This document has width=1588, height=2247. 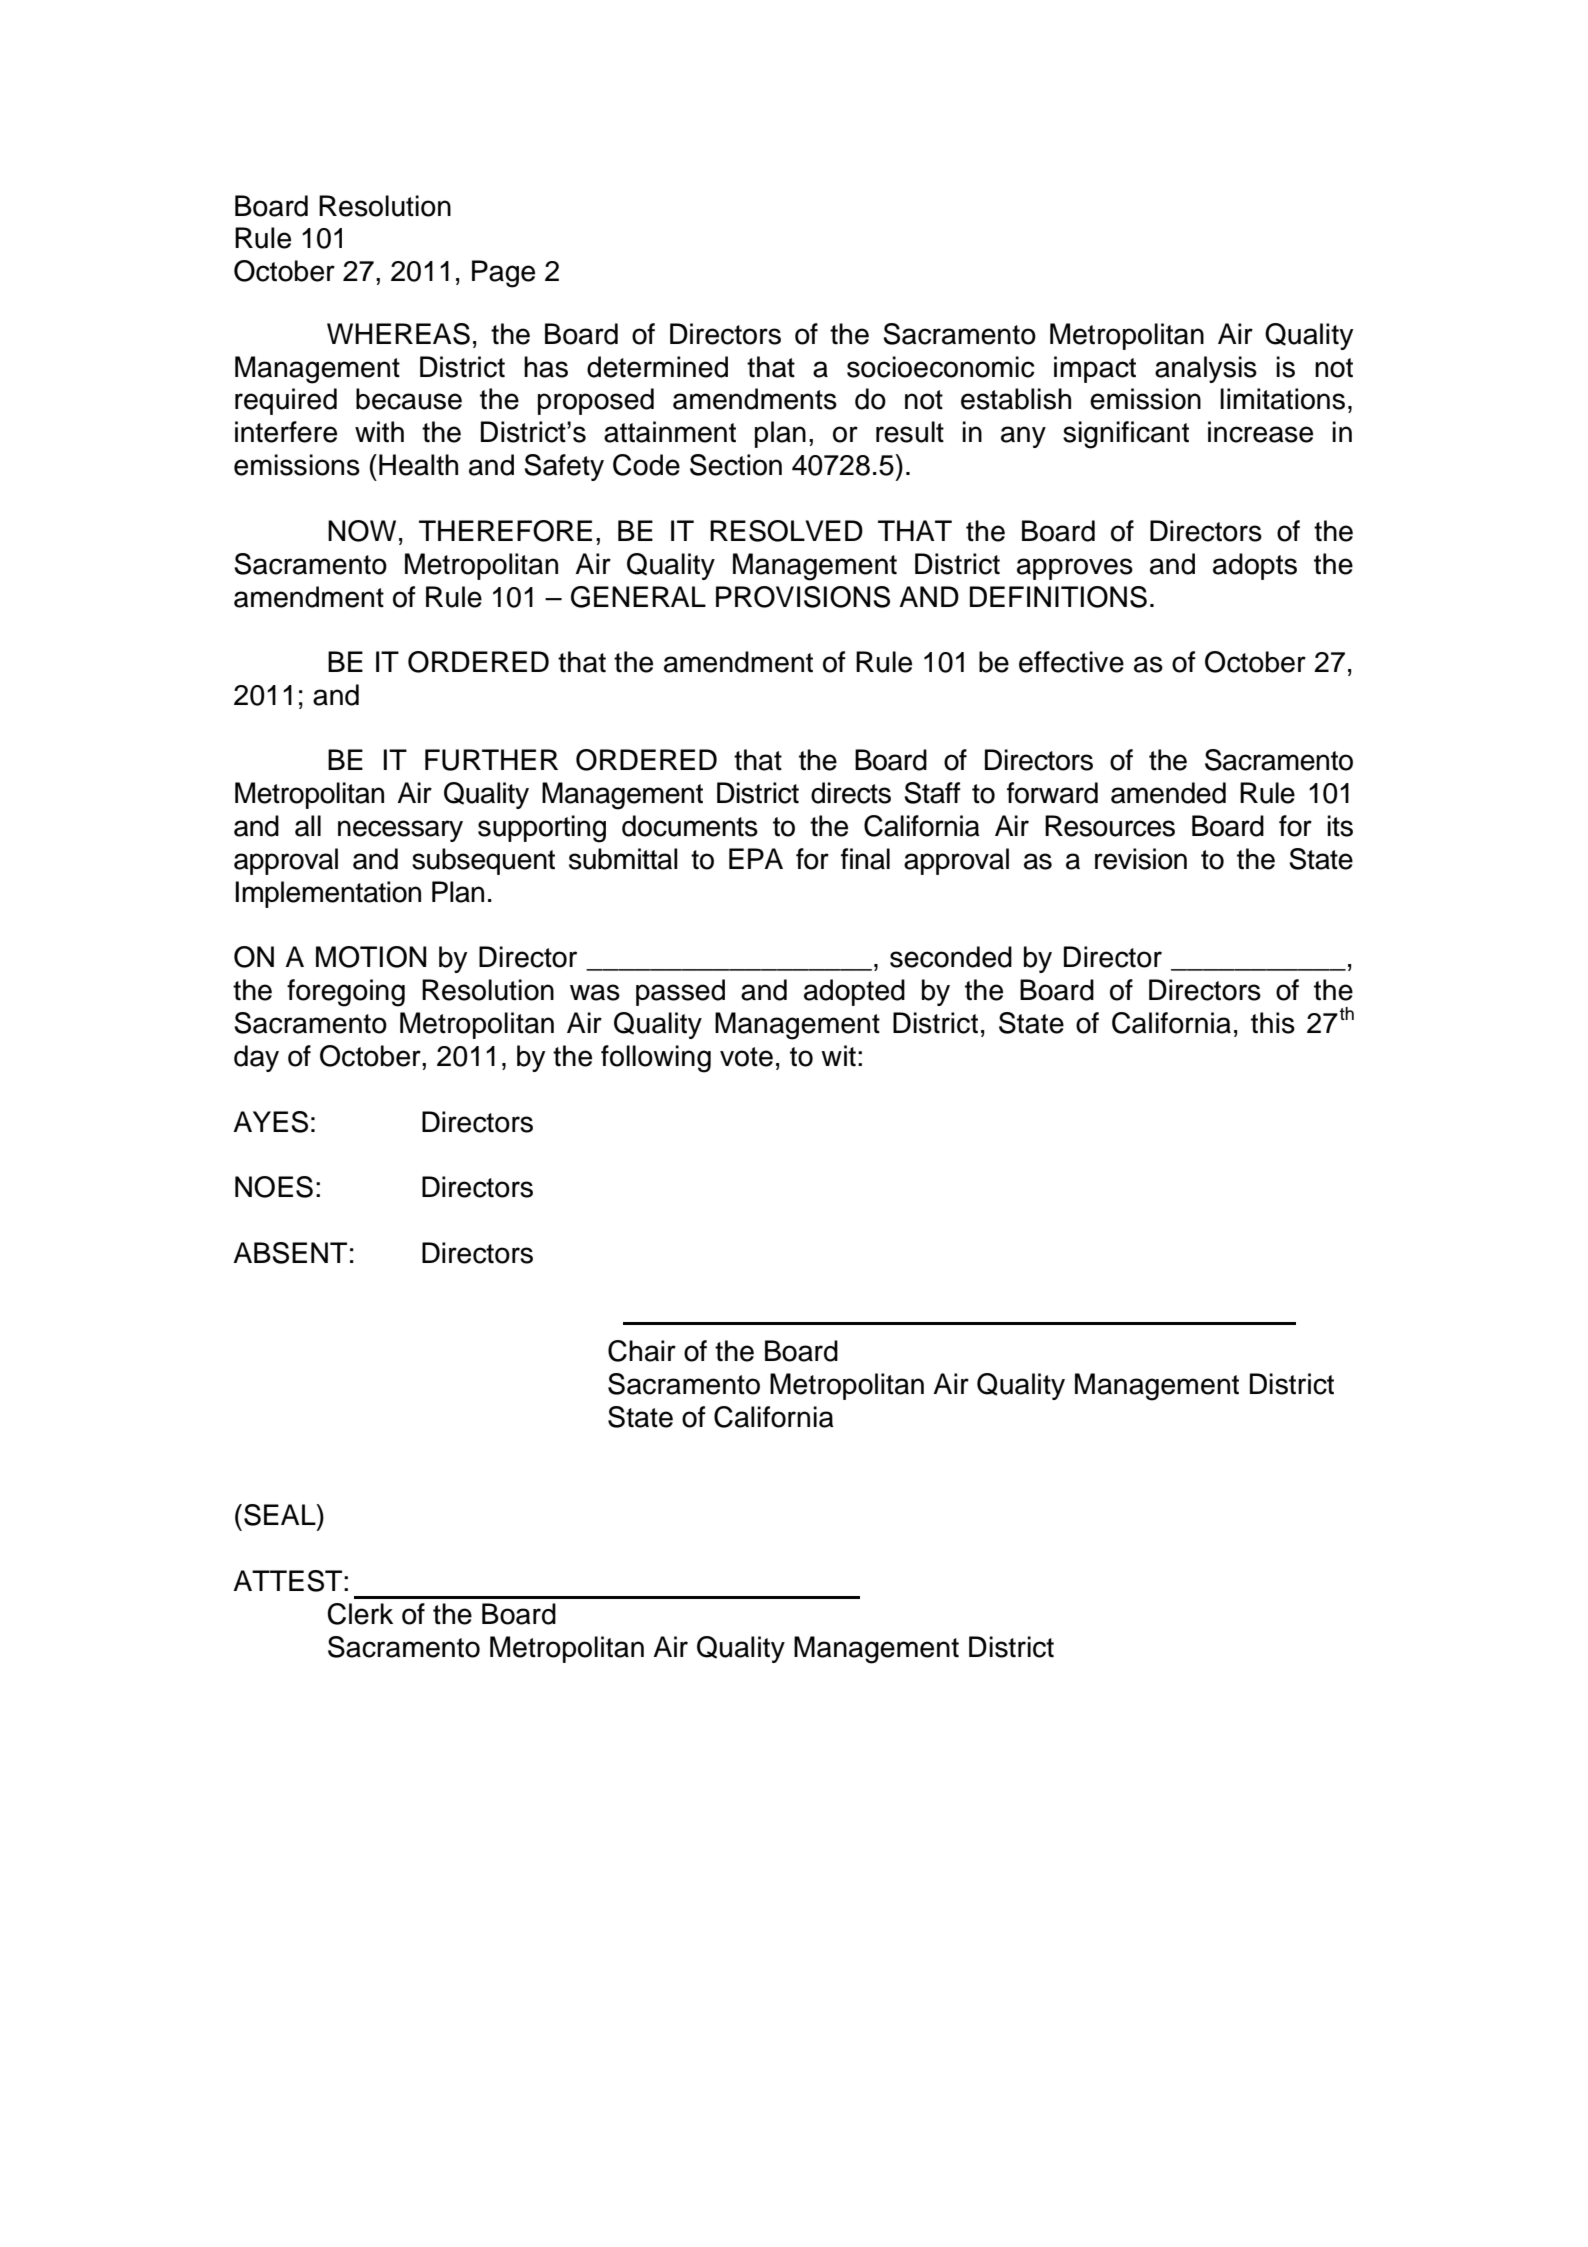 What do you see at coordinates (746, 1057) in the document?
I see `vote` at bounding box center [746, 1057].
